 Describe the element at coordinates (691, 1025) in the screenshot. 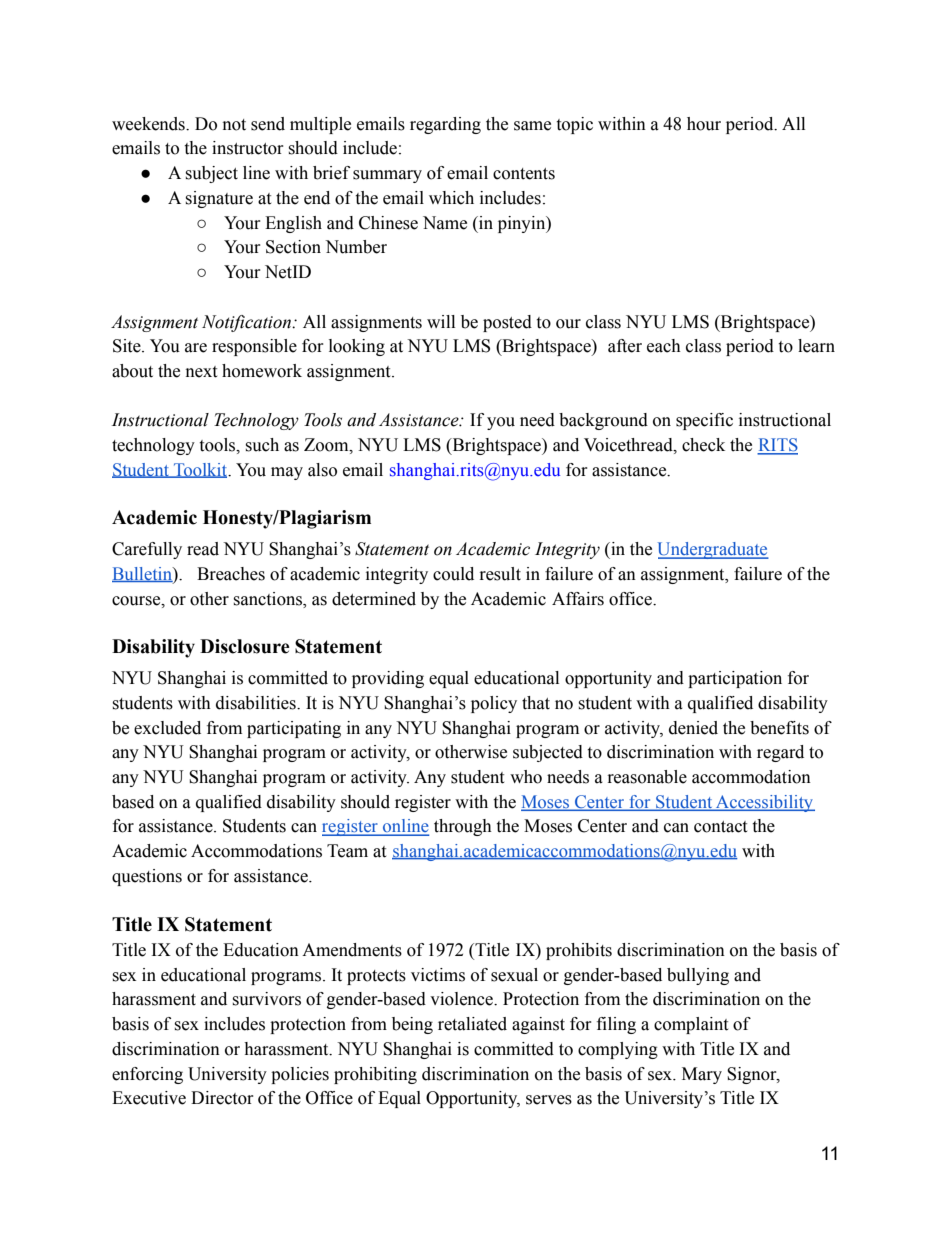

I see `complaint` at that location.
